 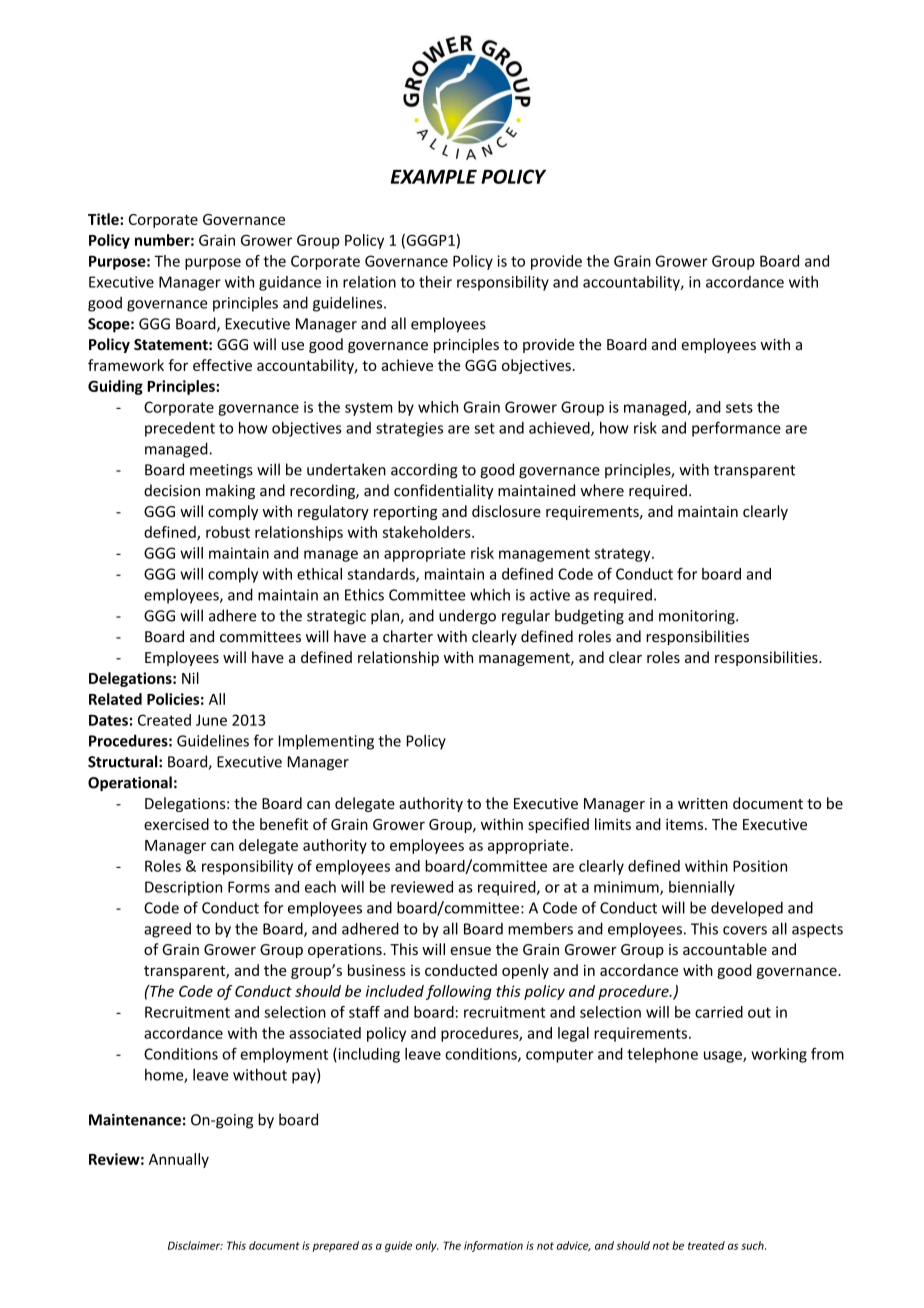 I want to click on Title, so click(x=104, y=219).
